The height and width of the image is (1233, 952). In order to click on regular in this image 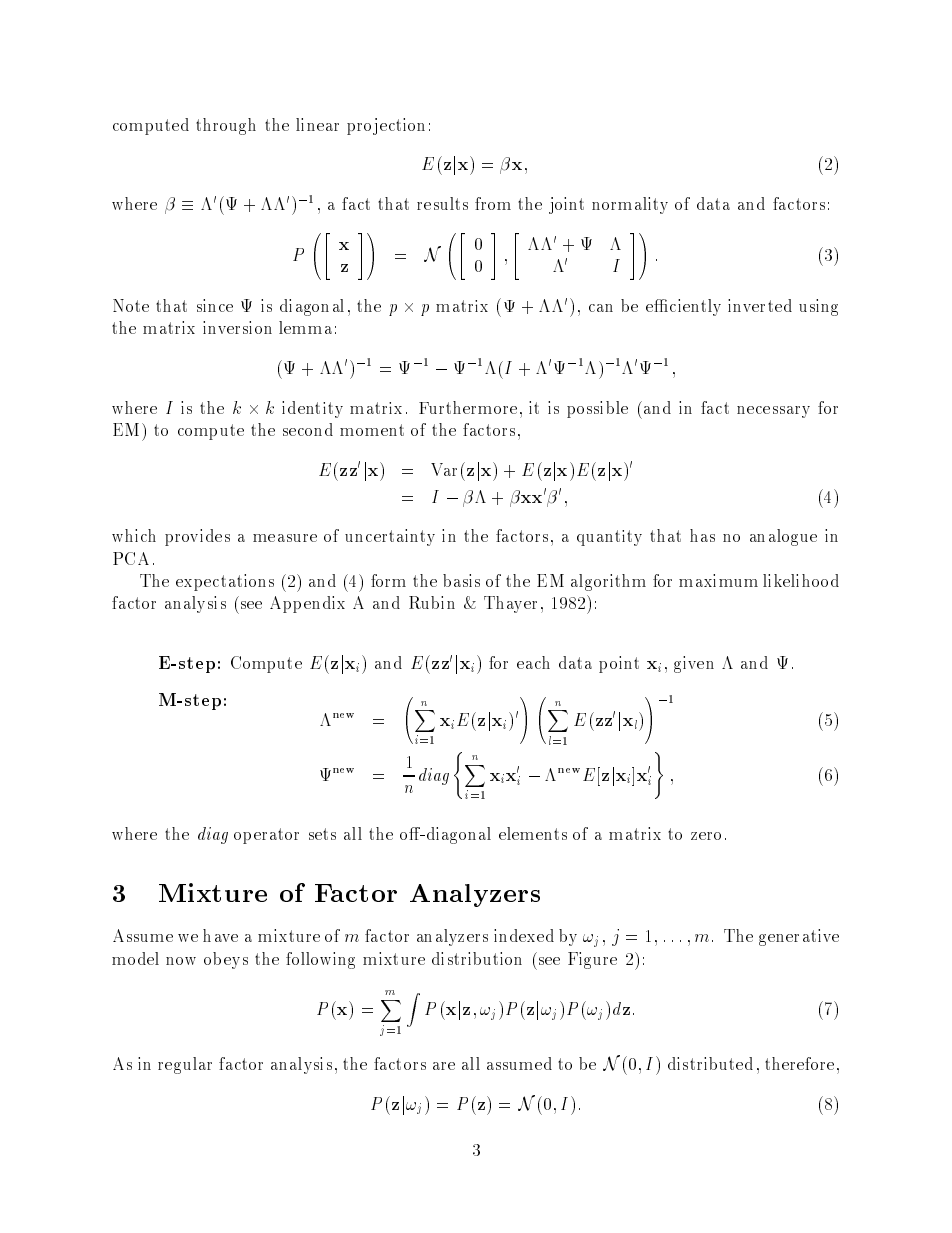, I will do `click(185, 1065)`.
